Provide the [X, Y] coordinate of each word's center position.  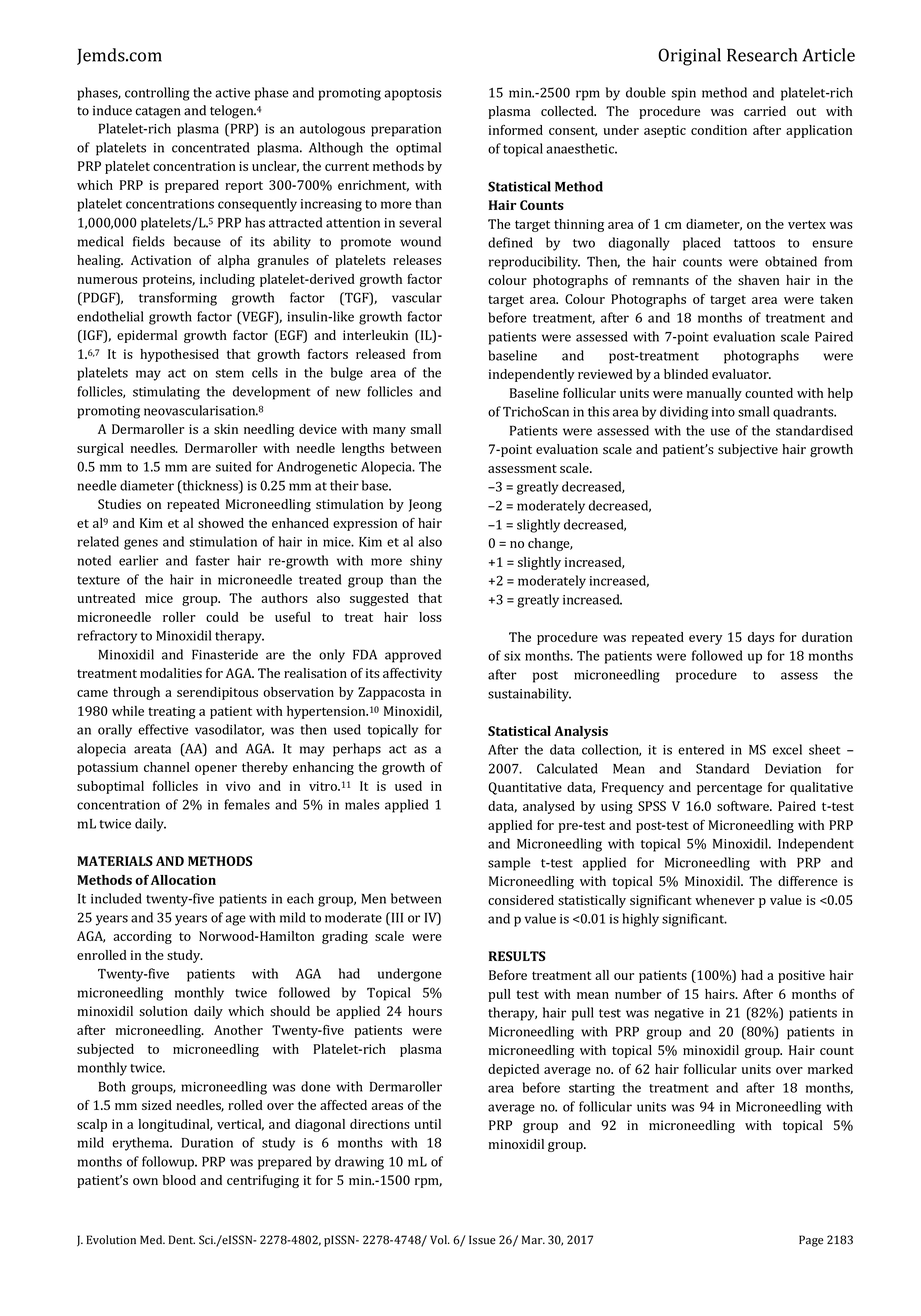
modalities [171, 673]
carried [765, 111]
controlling [157, 94]
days [761, 638]
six [512, 656]
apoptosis [412, 94]
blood [179, 1180]
